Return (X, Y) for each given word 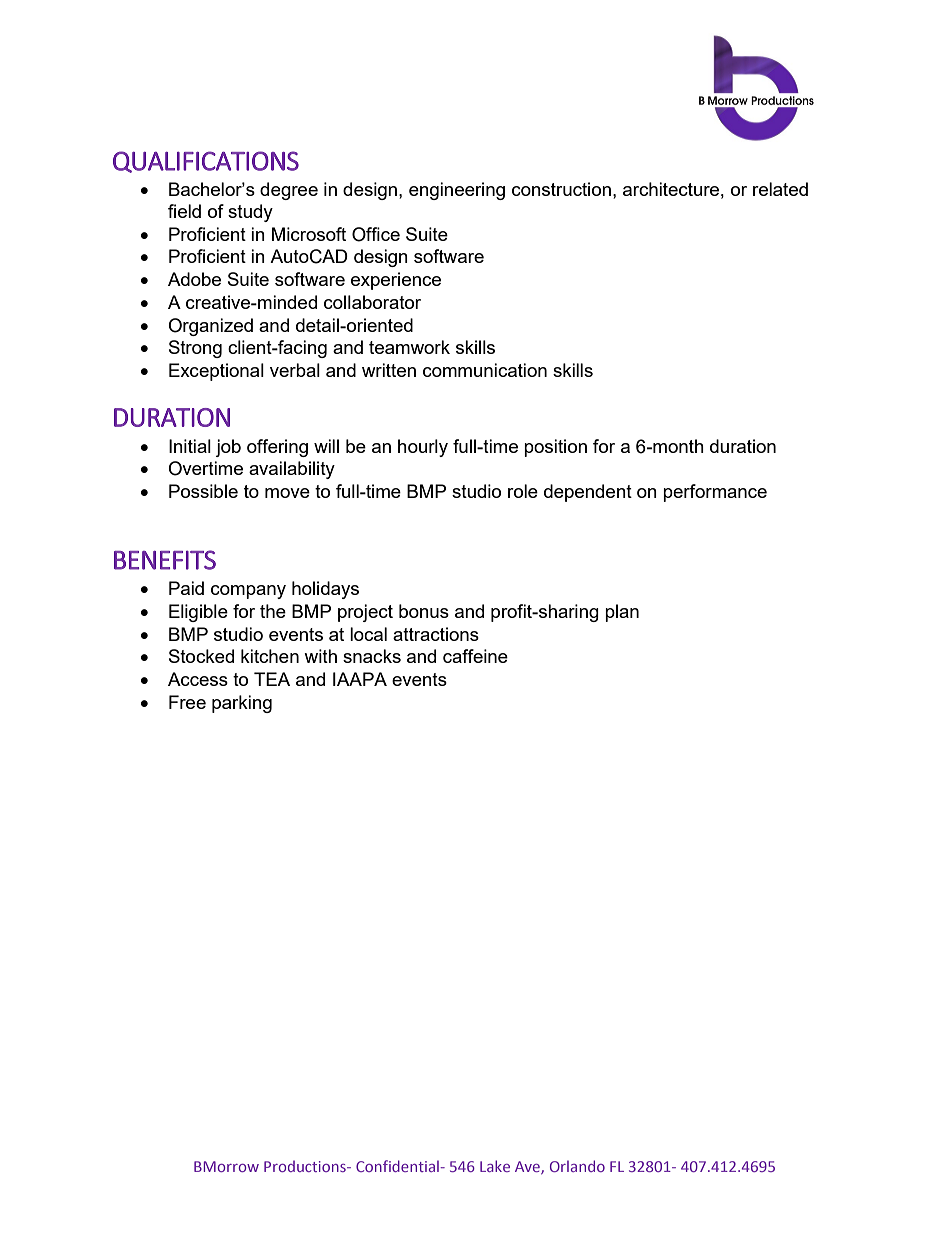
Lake (495, 1166)
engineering (457, 191)
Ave (528, 1167)
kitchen (270, 656)
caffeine (475, 656)
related (780, 189)
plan (622, 613)
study (250, 213)
